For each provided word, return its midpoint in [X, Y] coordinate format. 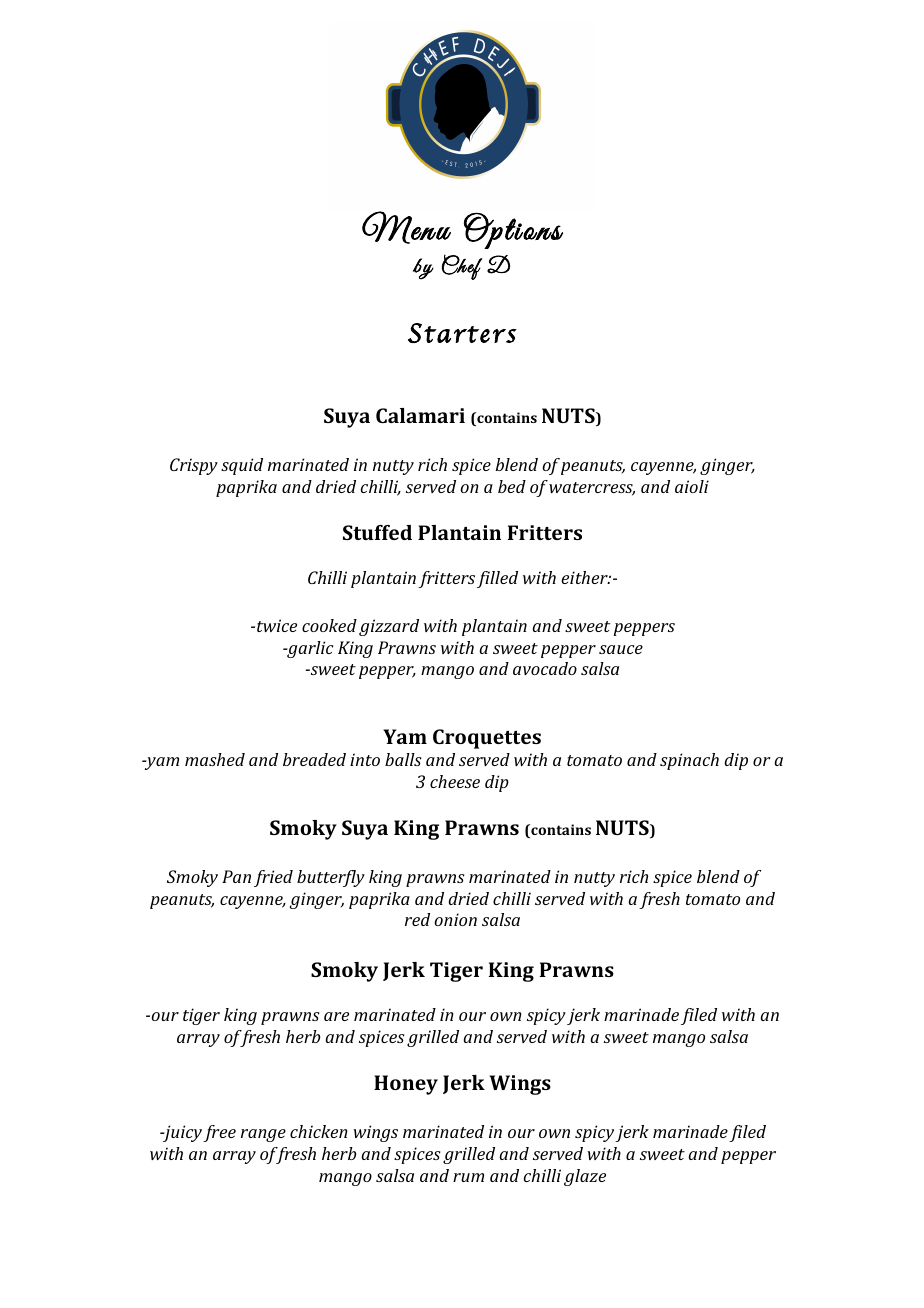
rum [468, 1177]
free [219, 1133]
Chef [462, 267]
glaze [585, 1177]
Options [513, 230]
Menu [406, 227]
